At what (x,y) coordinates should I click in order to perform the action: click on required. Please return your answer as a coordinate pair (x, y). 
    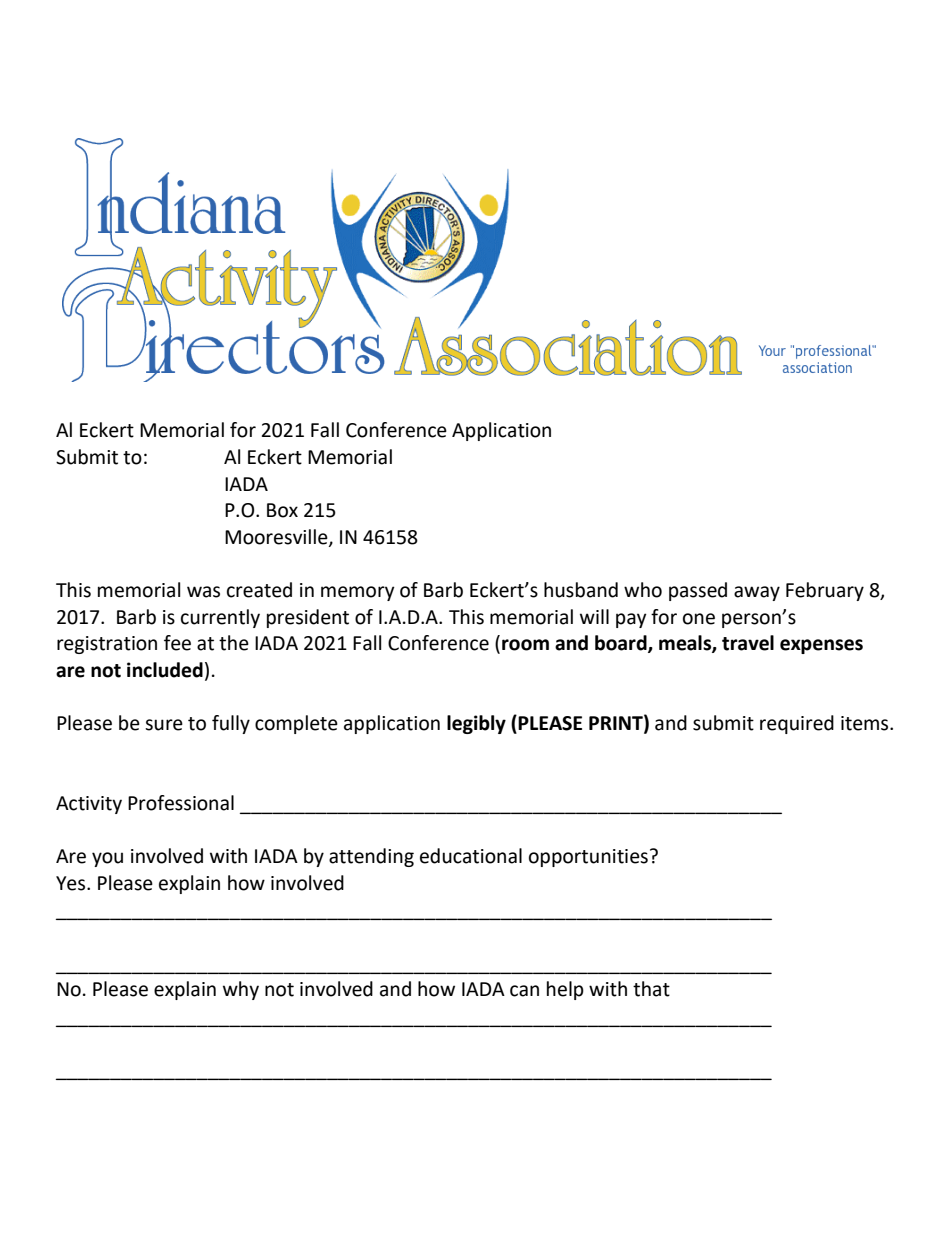
    Looking at the image, I should click on (797, 724).
